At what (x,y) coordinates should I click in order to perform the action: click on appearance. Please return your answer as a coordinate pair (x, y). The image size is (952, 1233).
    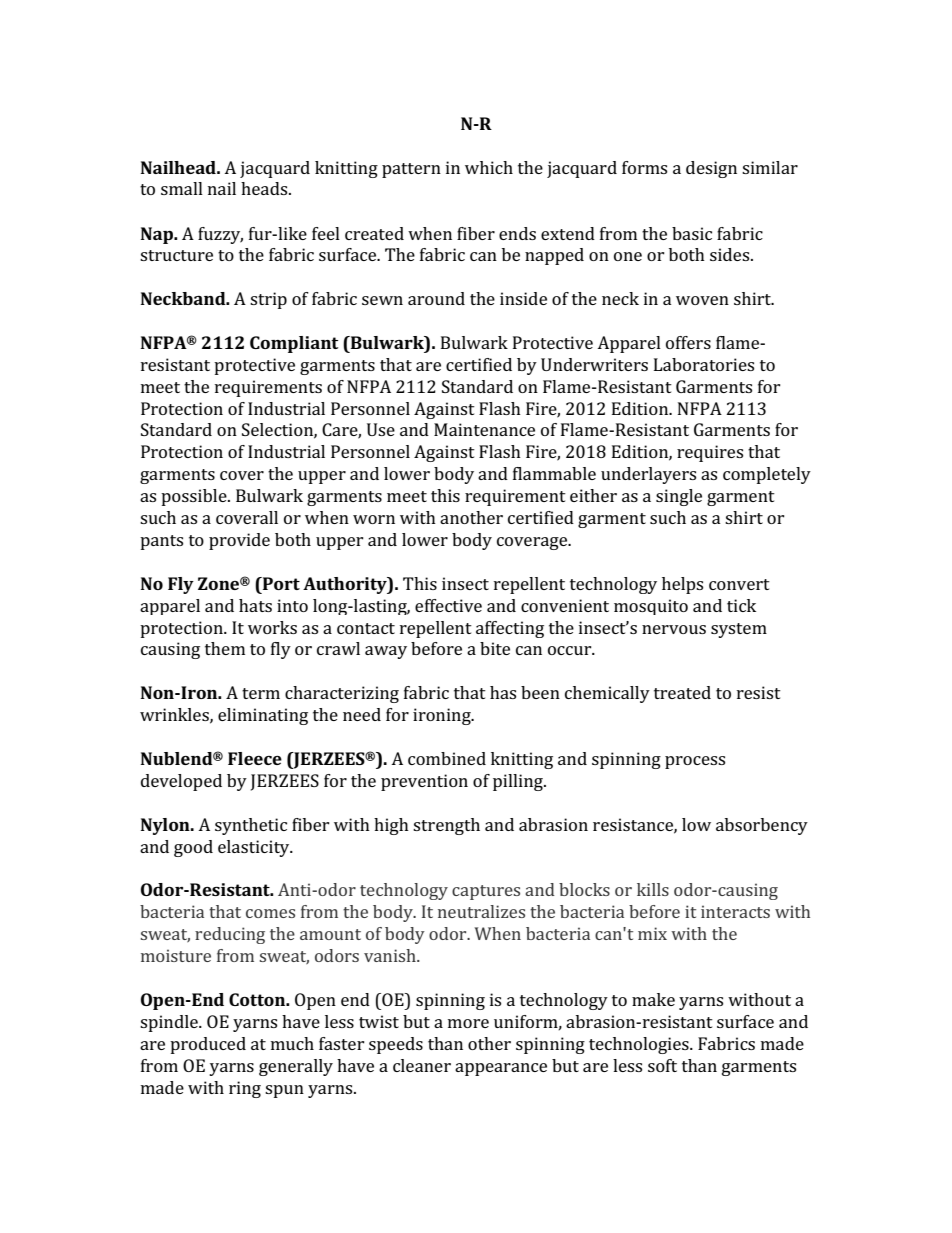
    Looking at the image, I should click on (501, 1069).
